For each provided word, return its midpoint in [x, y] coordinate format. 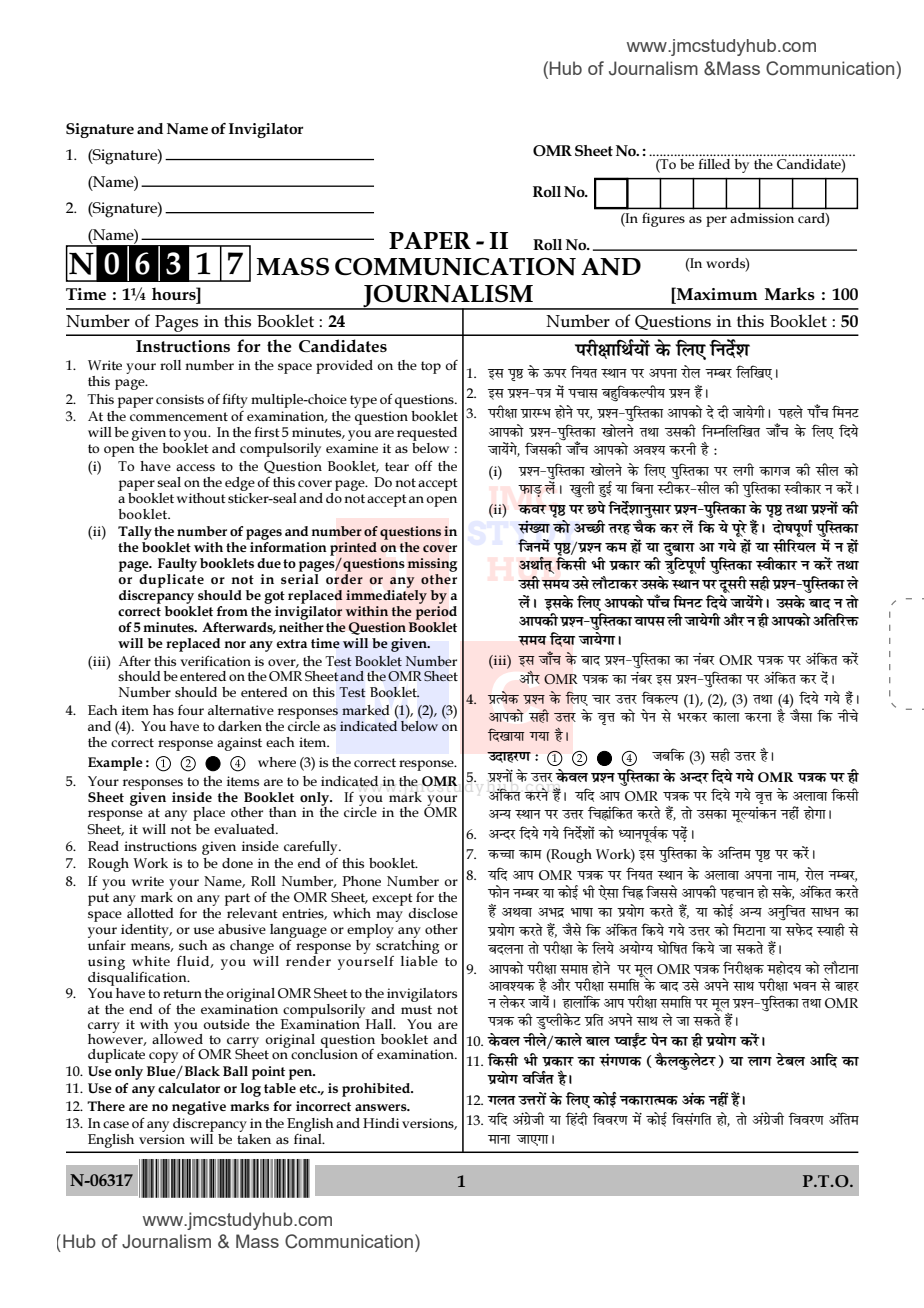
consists [180, 399]
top [431, 367]
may [389, 916]
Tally [135, 533]
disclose [433, 913]
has [163, 710]
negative [199, 1108]
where [277, 762]
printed [353, 549]
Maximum [716, 293]
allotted [150, 911]
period [436, 613]
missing [432, 565]
